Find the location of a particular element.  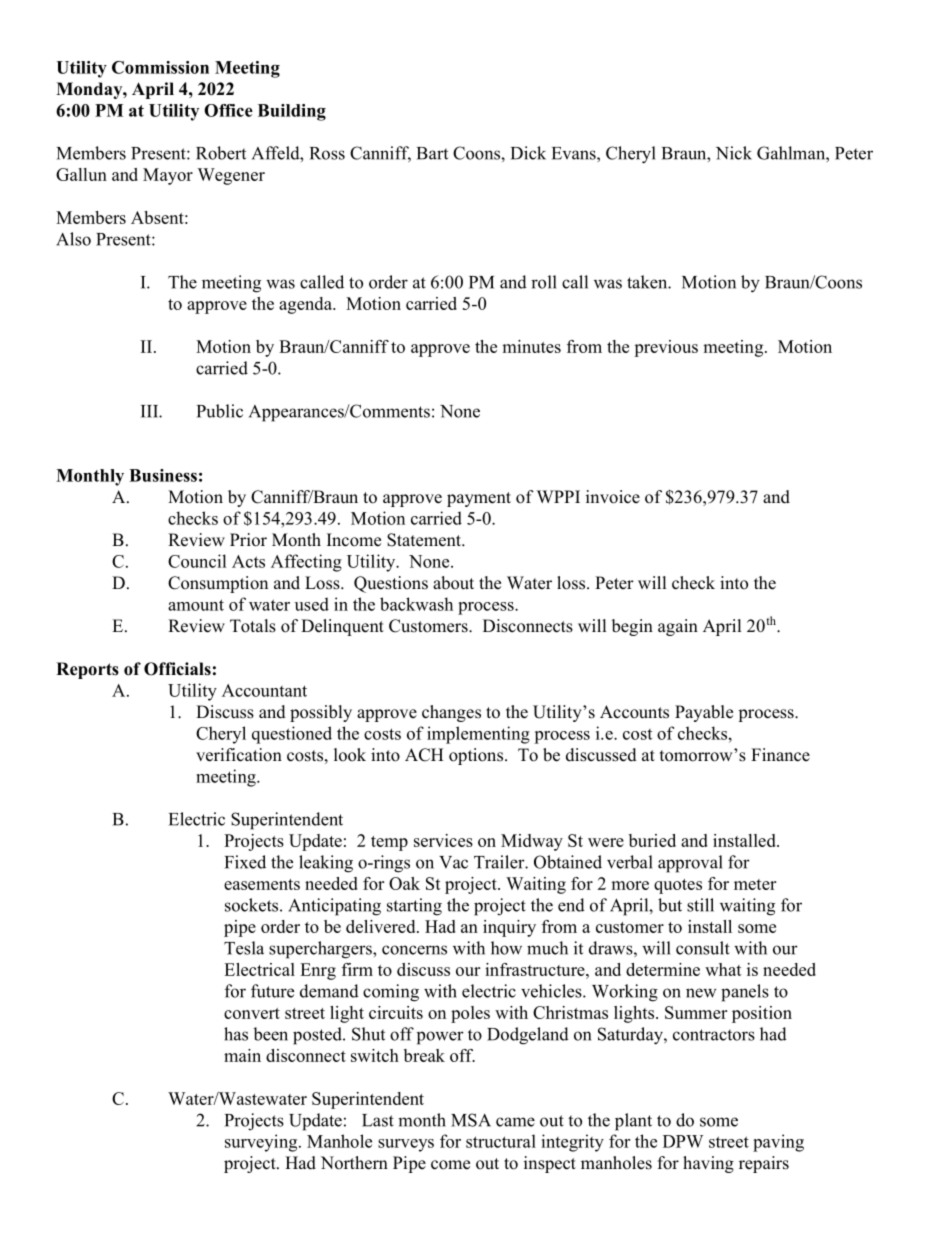

surveying is located at coordinates (262, 1143).
